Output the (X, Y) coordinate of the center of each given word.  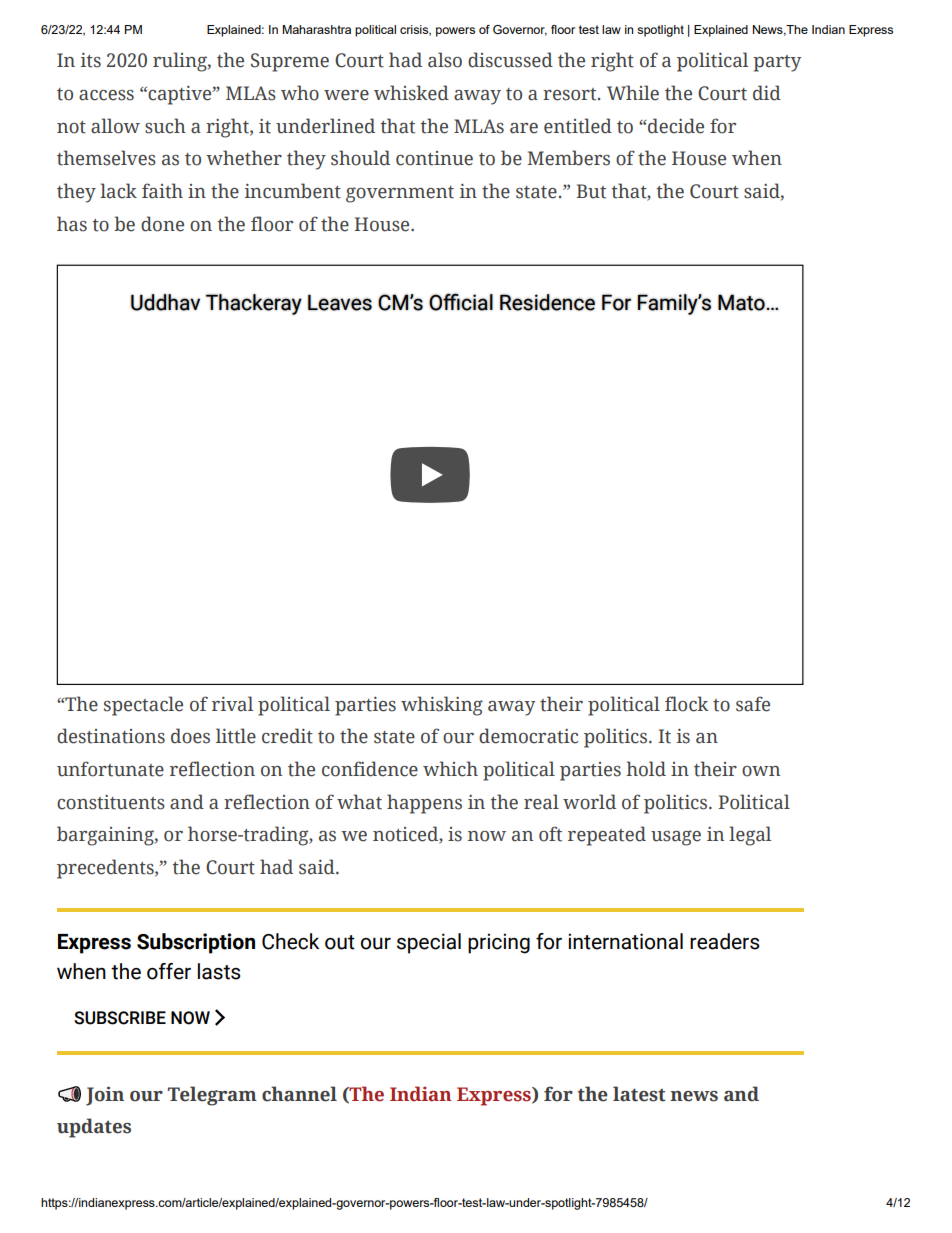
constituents (111, 802)
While (633, 93)
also (445, 60)
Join (105, 1096)
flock (687, 704)
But (591, 191)
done (162, 224)
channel (299, 1094)
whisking (442, 706)
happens (424, 804)
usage (676, 838)
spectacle (143, 706)
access (106, 95)
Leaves (340, 302)
